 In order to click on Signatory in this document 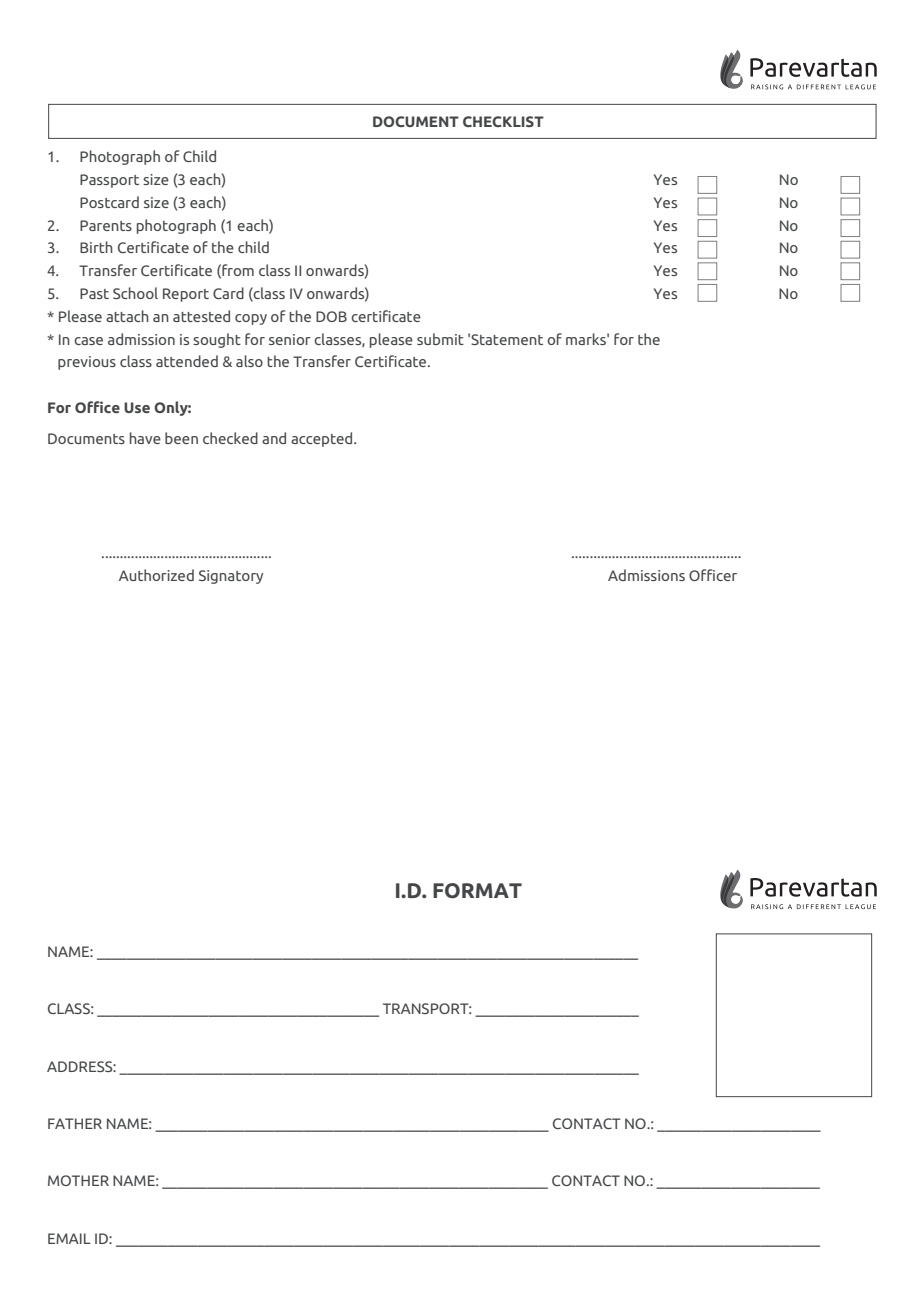, I will do `click(231, 577)`.
